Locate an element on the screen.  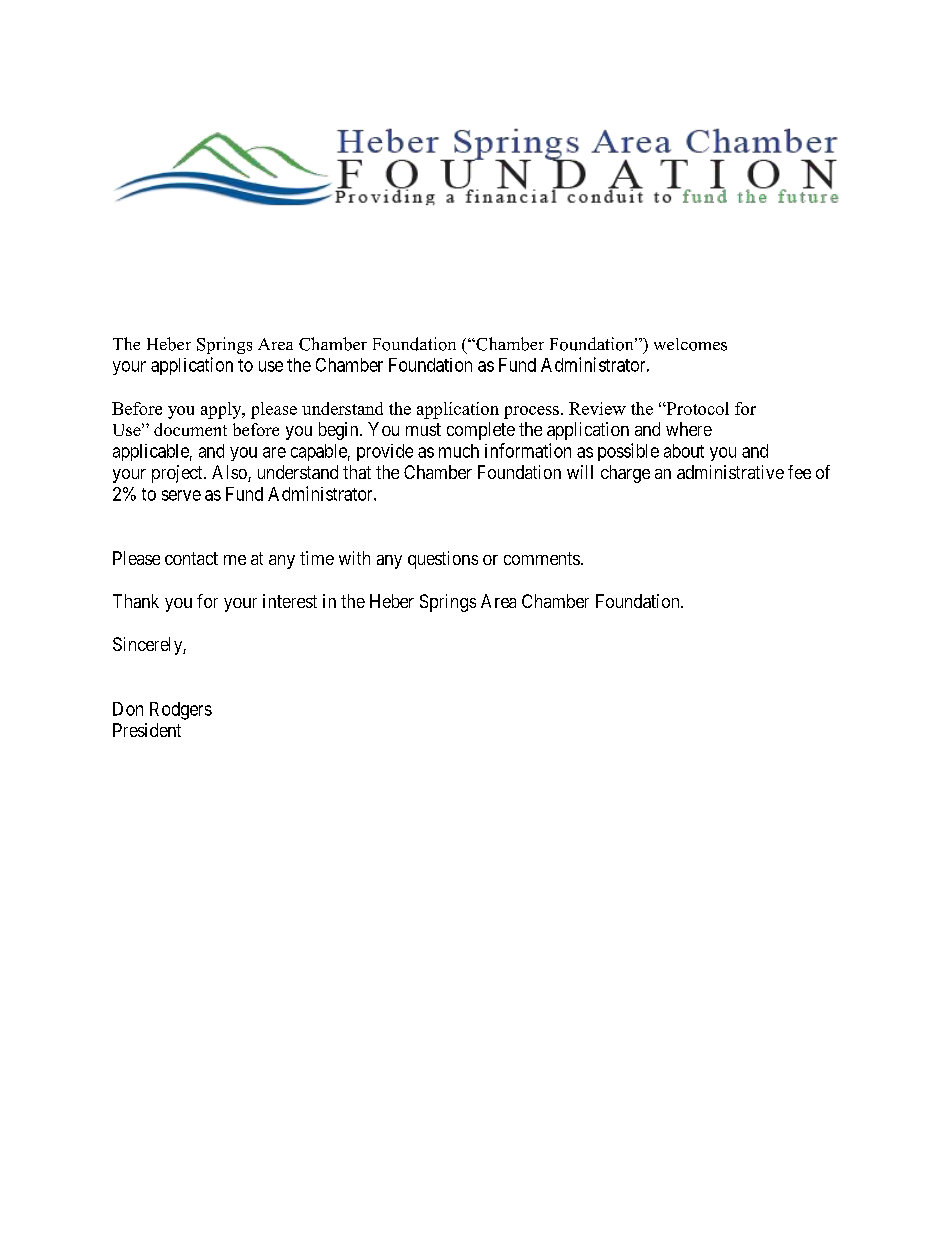
questions is located at coordinates (443, 560).
